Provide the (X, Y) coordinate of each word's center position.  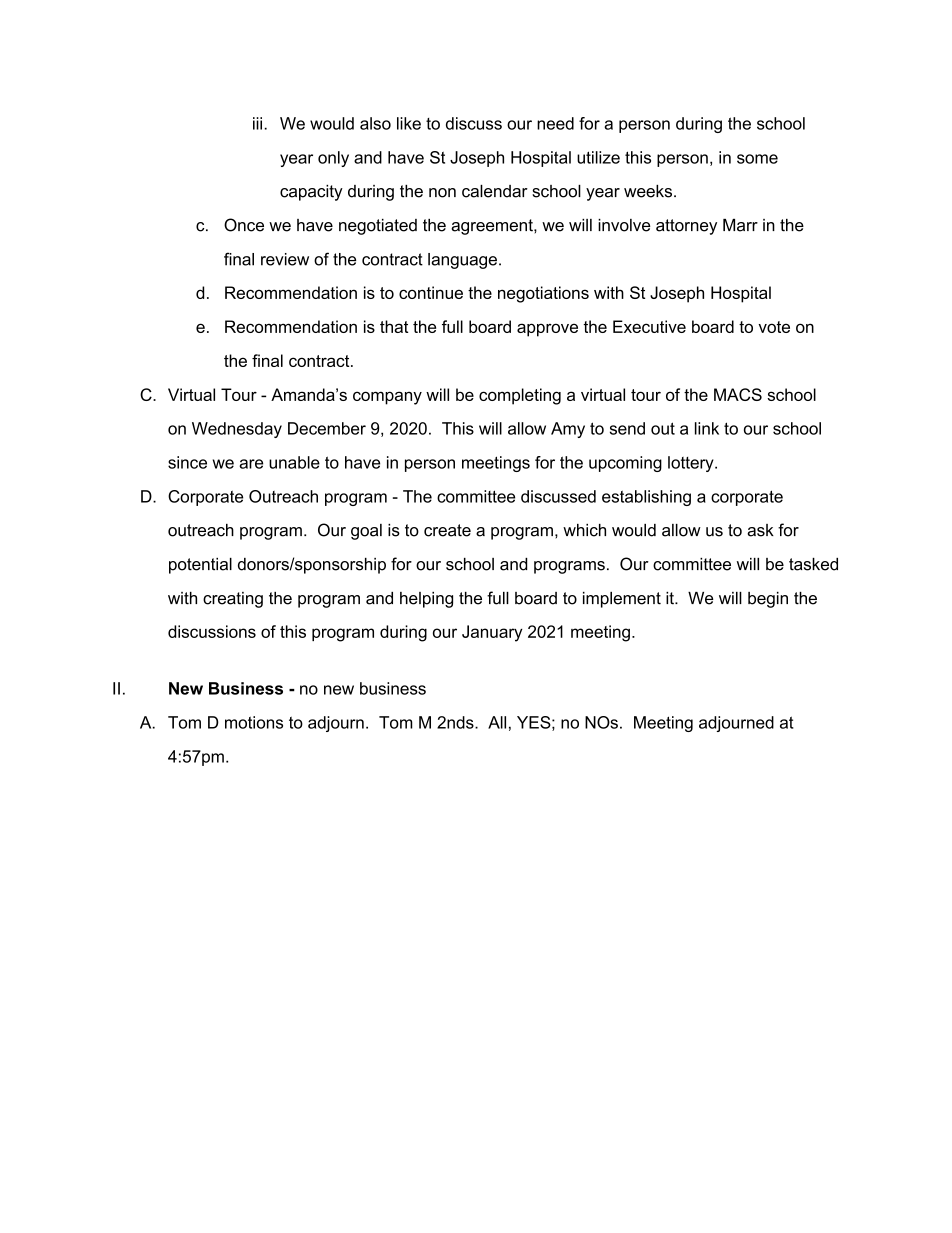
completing (520, 396)
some (757, 159)
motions (254, 722)
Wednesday (237, 430)
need (555, 123)
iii (257, 123)
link (707, 428)
